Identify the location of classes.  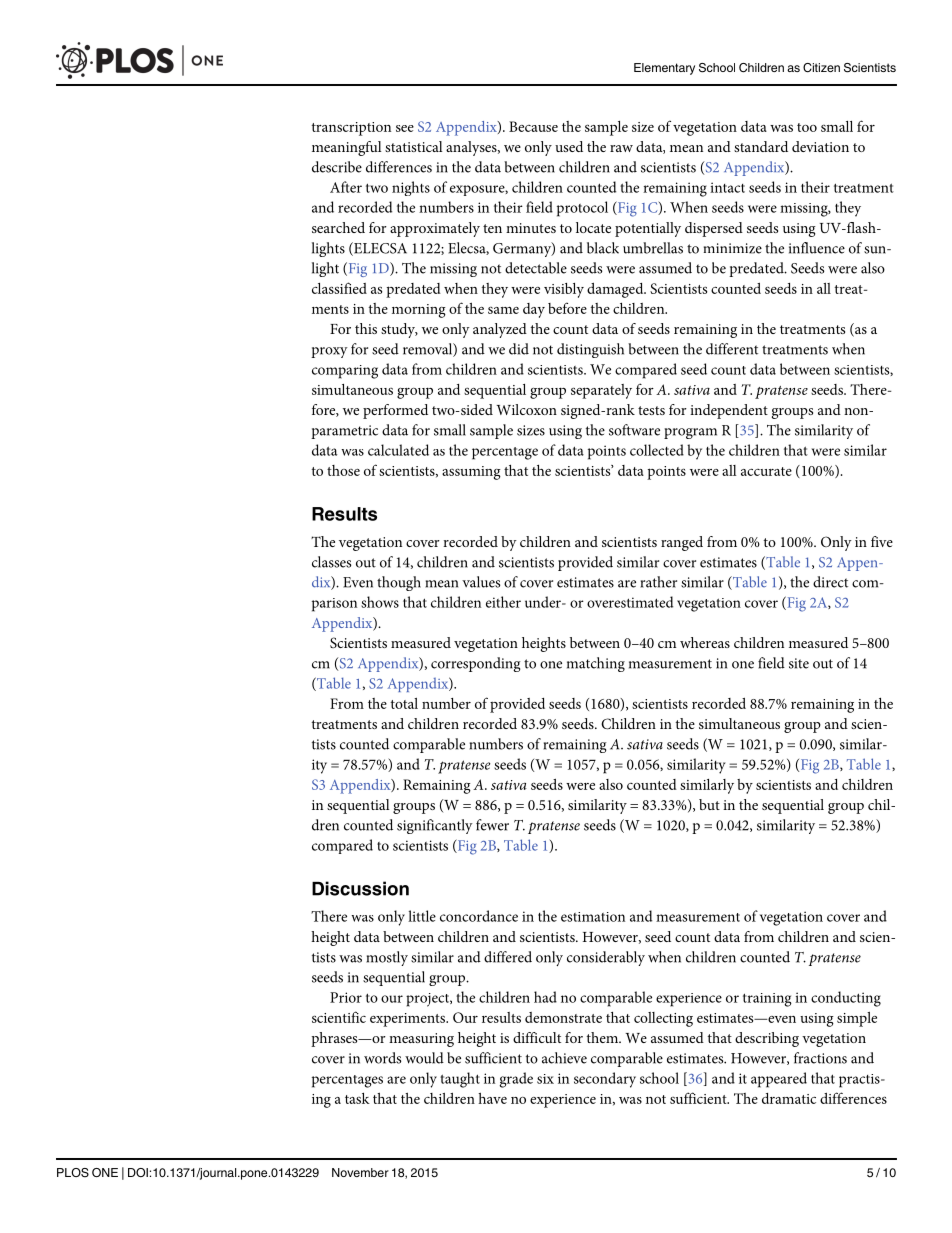
(331, 562).
